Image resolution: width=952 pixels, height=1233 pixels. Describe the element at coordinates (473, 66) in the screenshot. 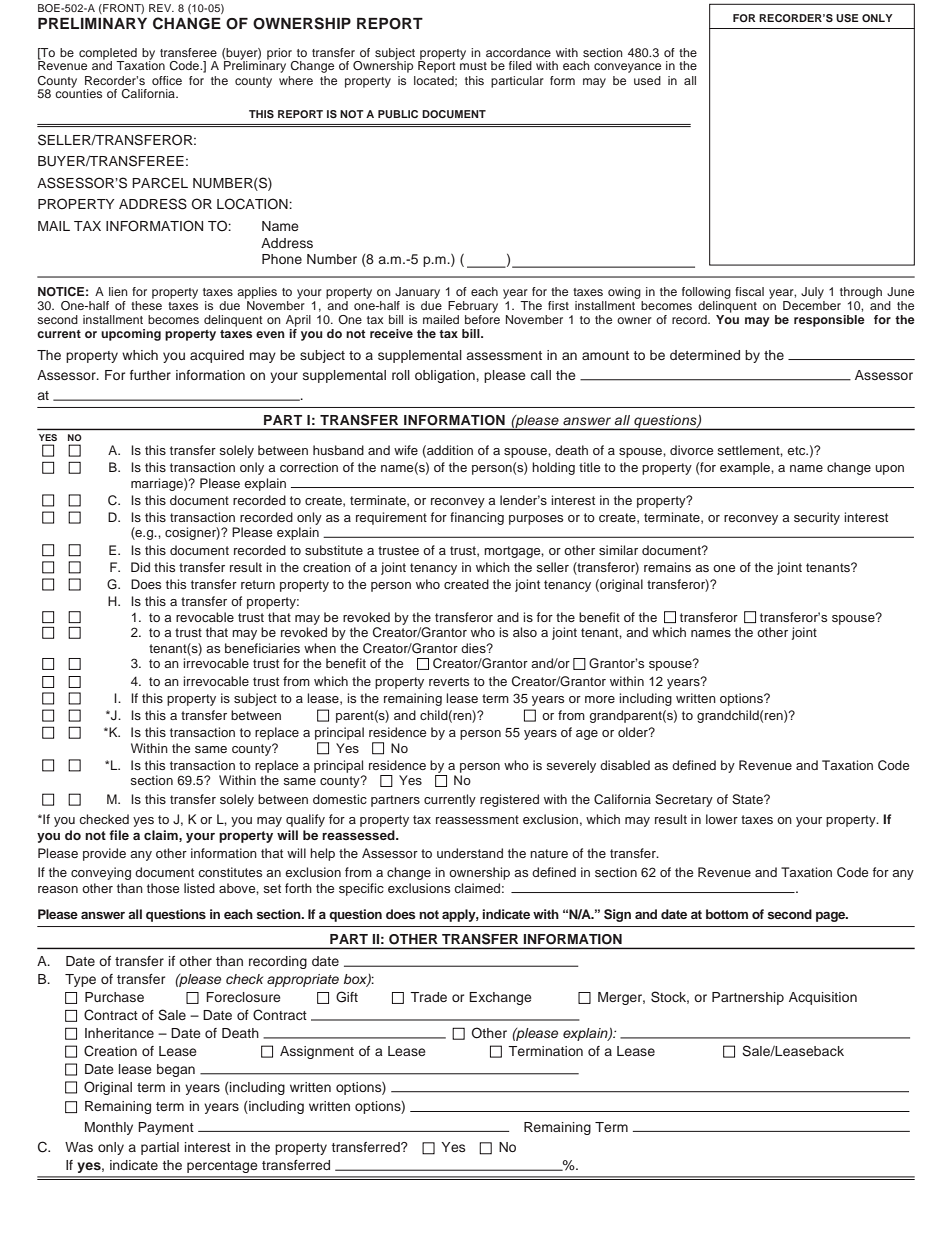

I see `must` at that location.
